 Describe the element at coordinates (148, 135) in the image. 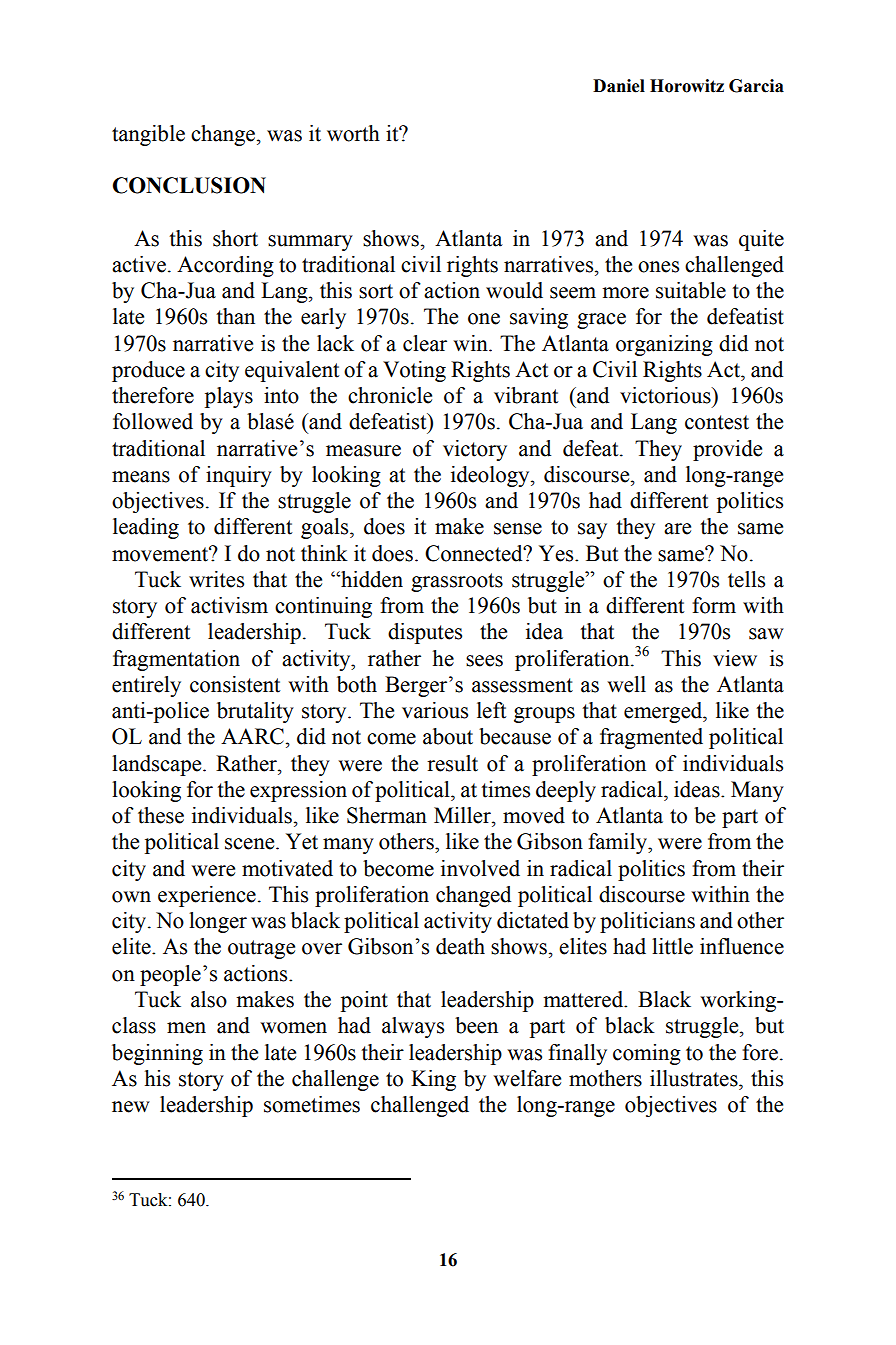

I see `tangible` at that location.
